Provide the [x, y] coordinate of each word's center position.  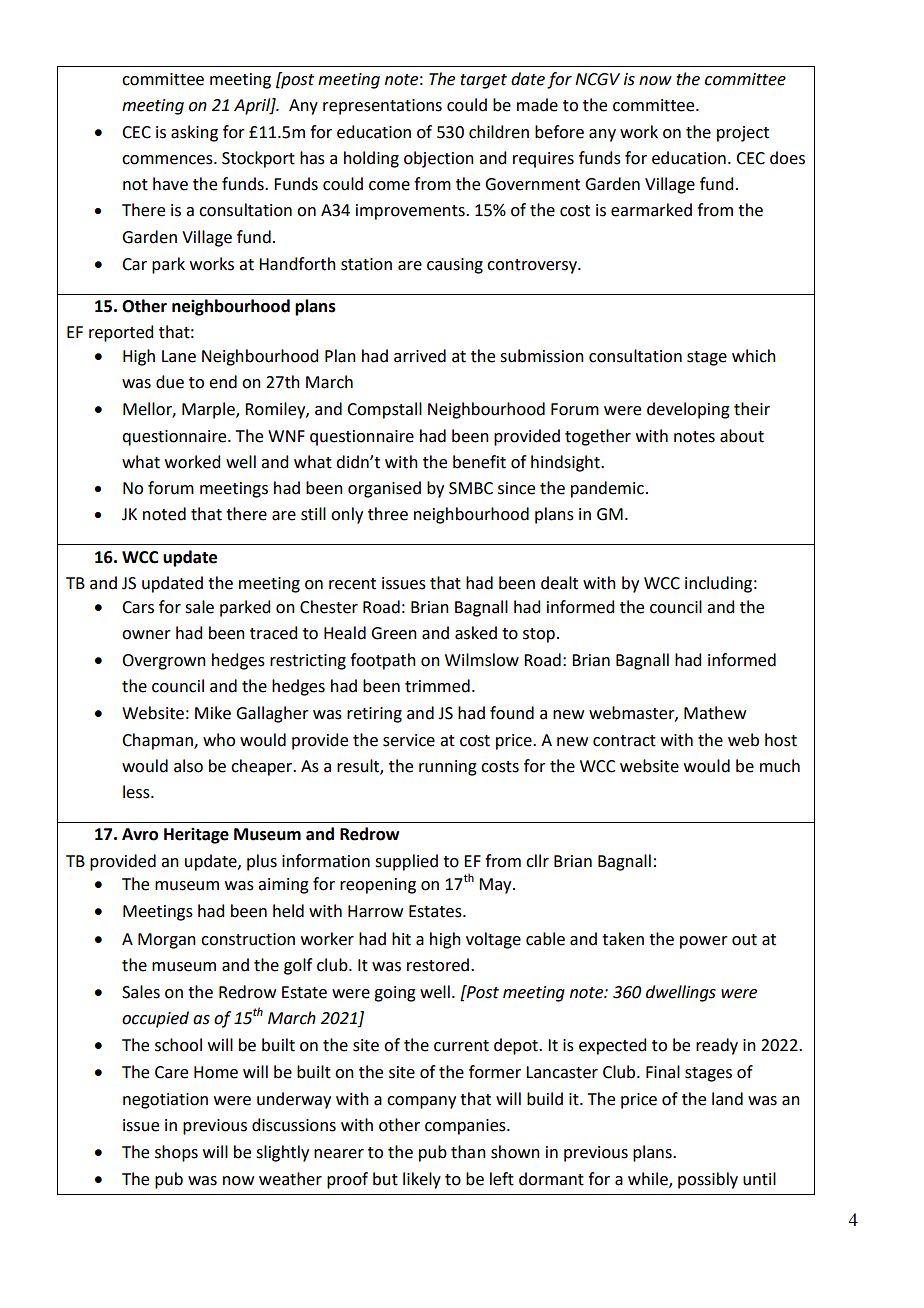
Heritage [196, 836]
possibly [708, 1180]
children [499, 132]
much [780, 766]
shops [176, 1153]
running [448, 768]
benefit [479, 462]
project [743, 134]
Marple [209, 410]
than [468, 1152]
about [742, 436]
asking [194, 133]
